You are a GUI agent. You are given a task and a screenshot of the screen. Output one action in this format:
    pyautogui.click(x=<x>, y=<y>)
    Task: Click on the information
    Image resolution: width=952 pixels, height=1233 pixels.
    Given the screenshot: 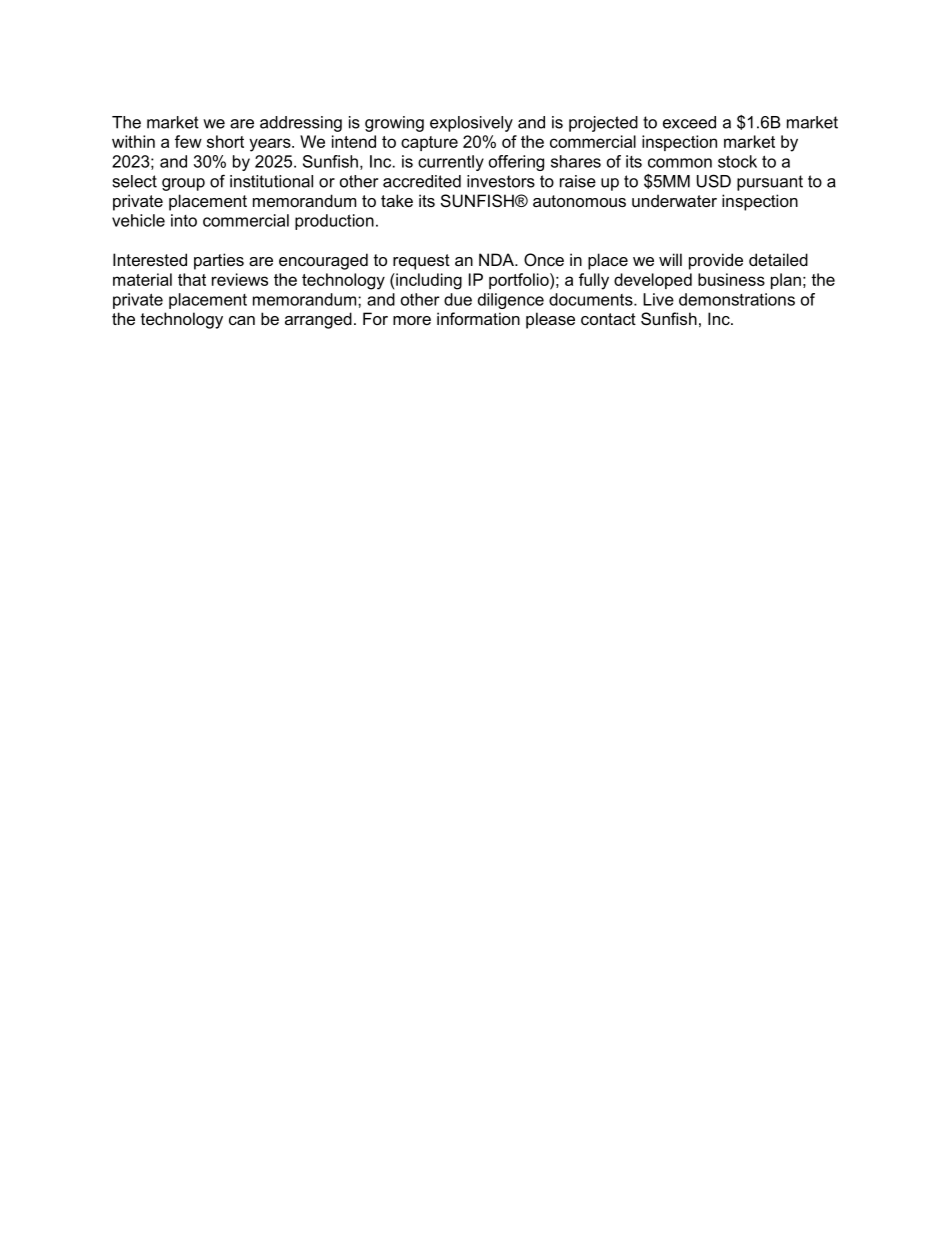 What is the action you would take?
    pyautogui.click(x=478, y=318)
